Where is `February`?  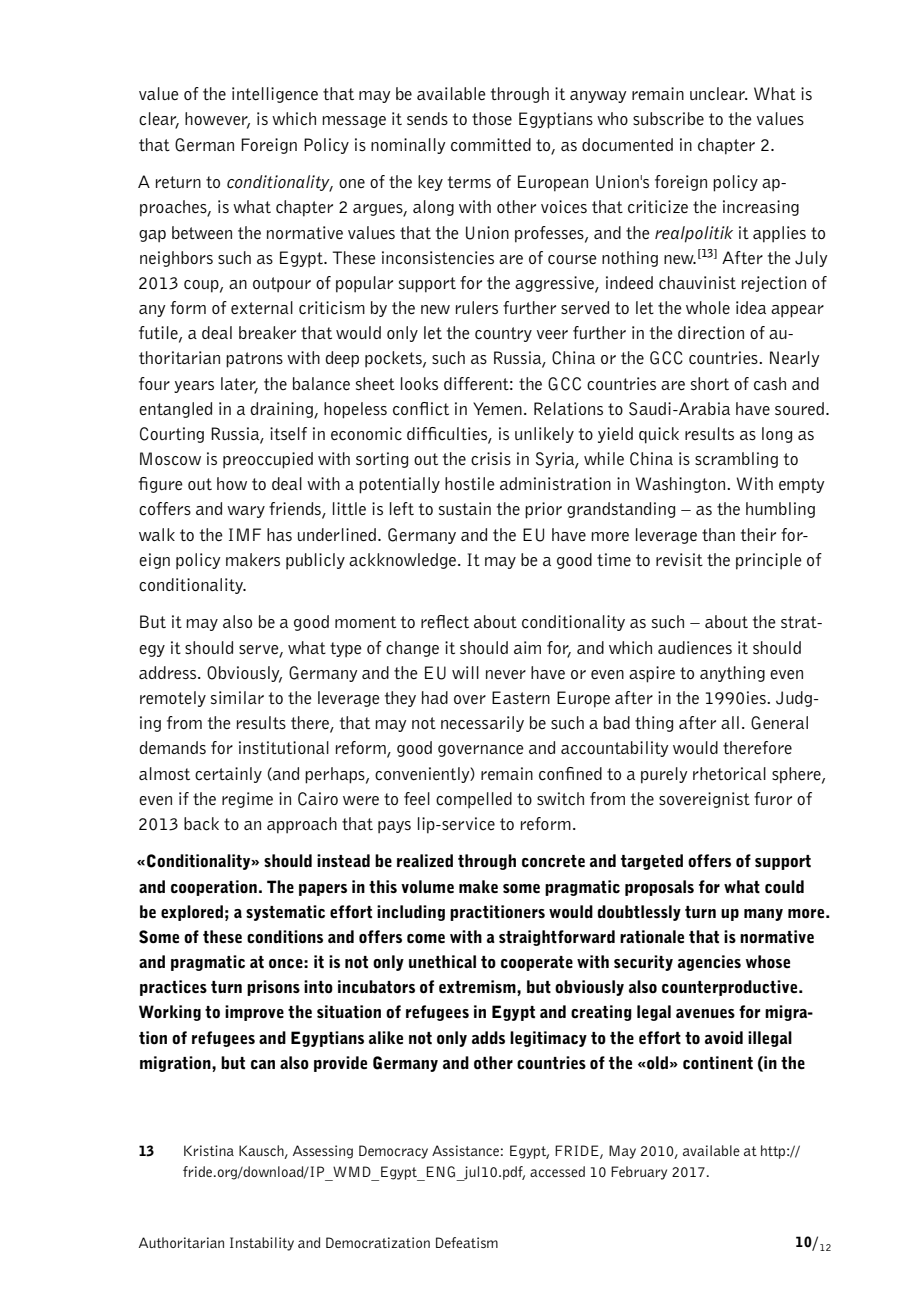 February is located at coordinates (639, 1173).
